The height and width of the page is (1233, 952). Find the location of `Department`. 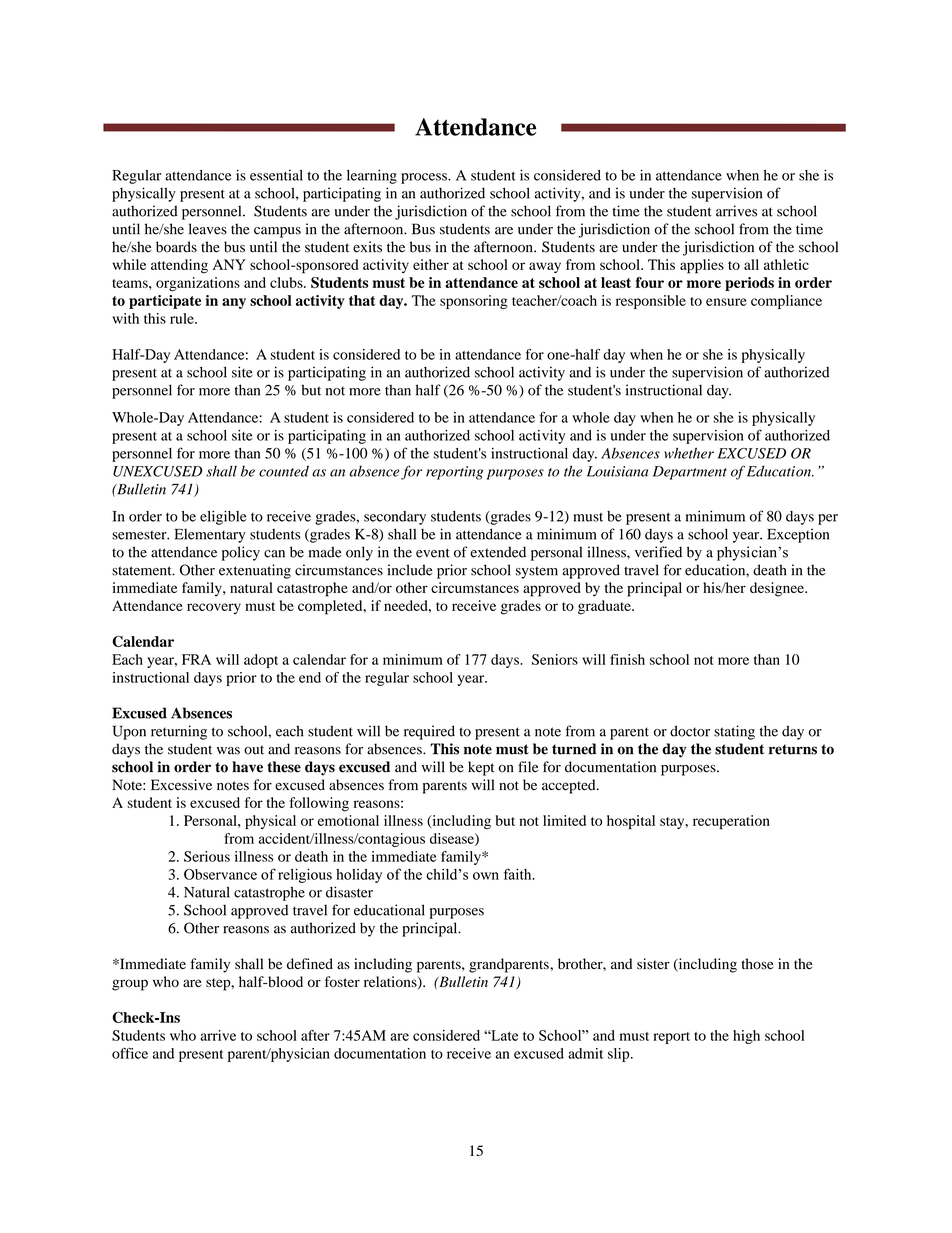

Department is located at coordinates (690, 473).
